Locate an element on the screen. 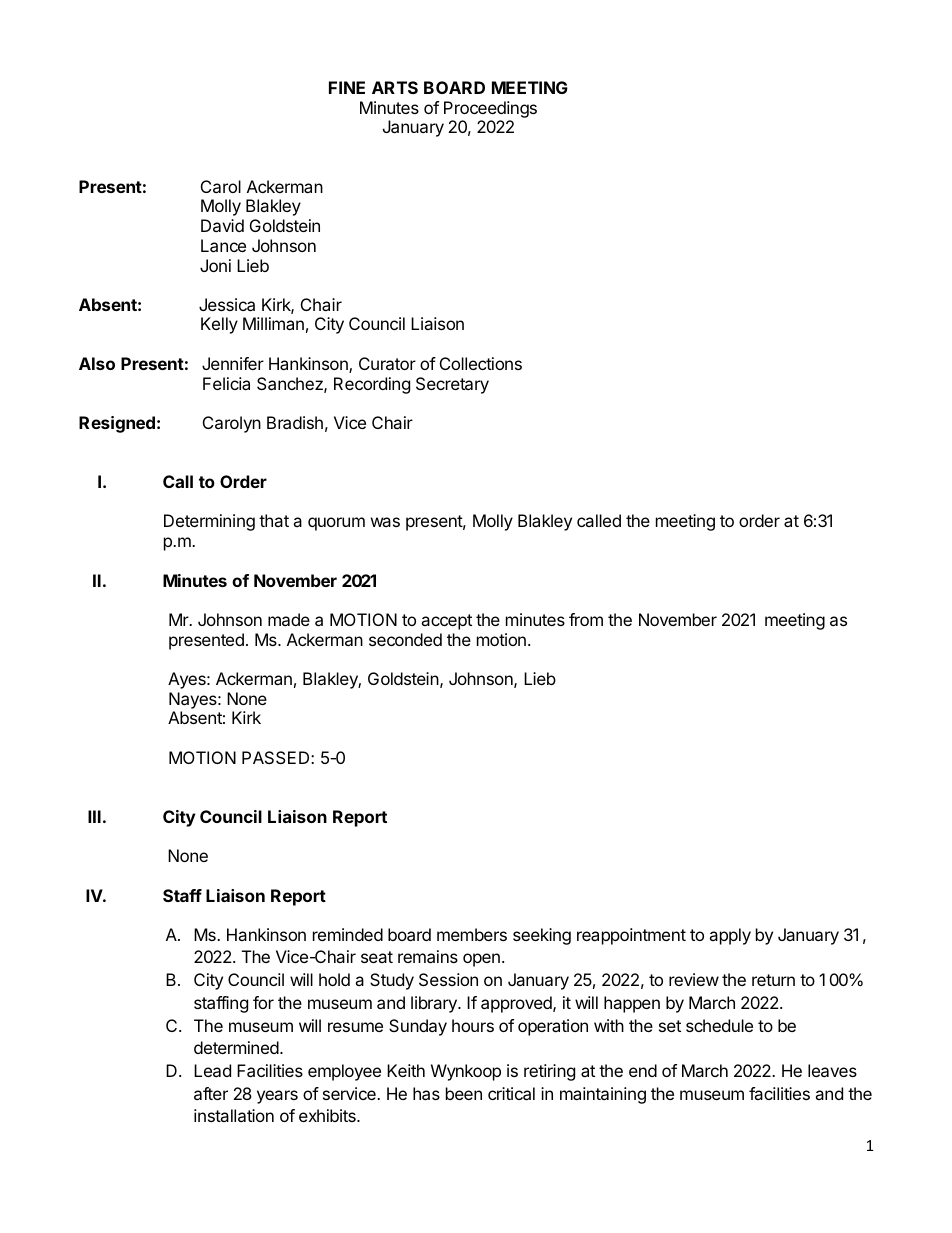 Image resolution: width=952 pixels, height=1233 pixels. accept is located at coordinates (446, 622).
